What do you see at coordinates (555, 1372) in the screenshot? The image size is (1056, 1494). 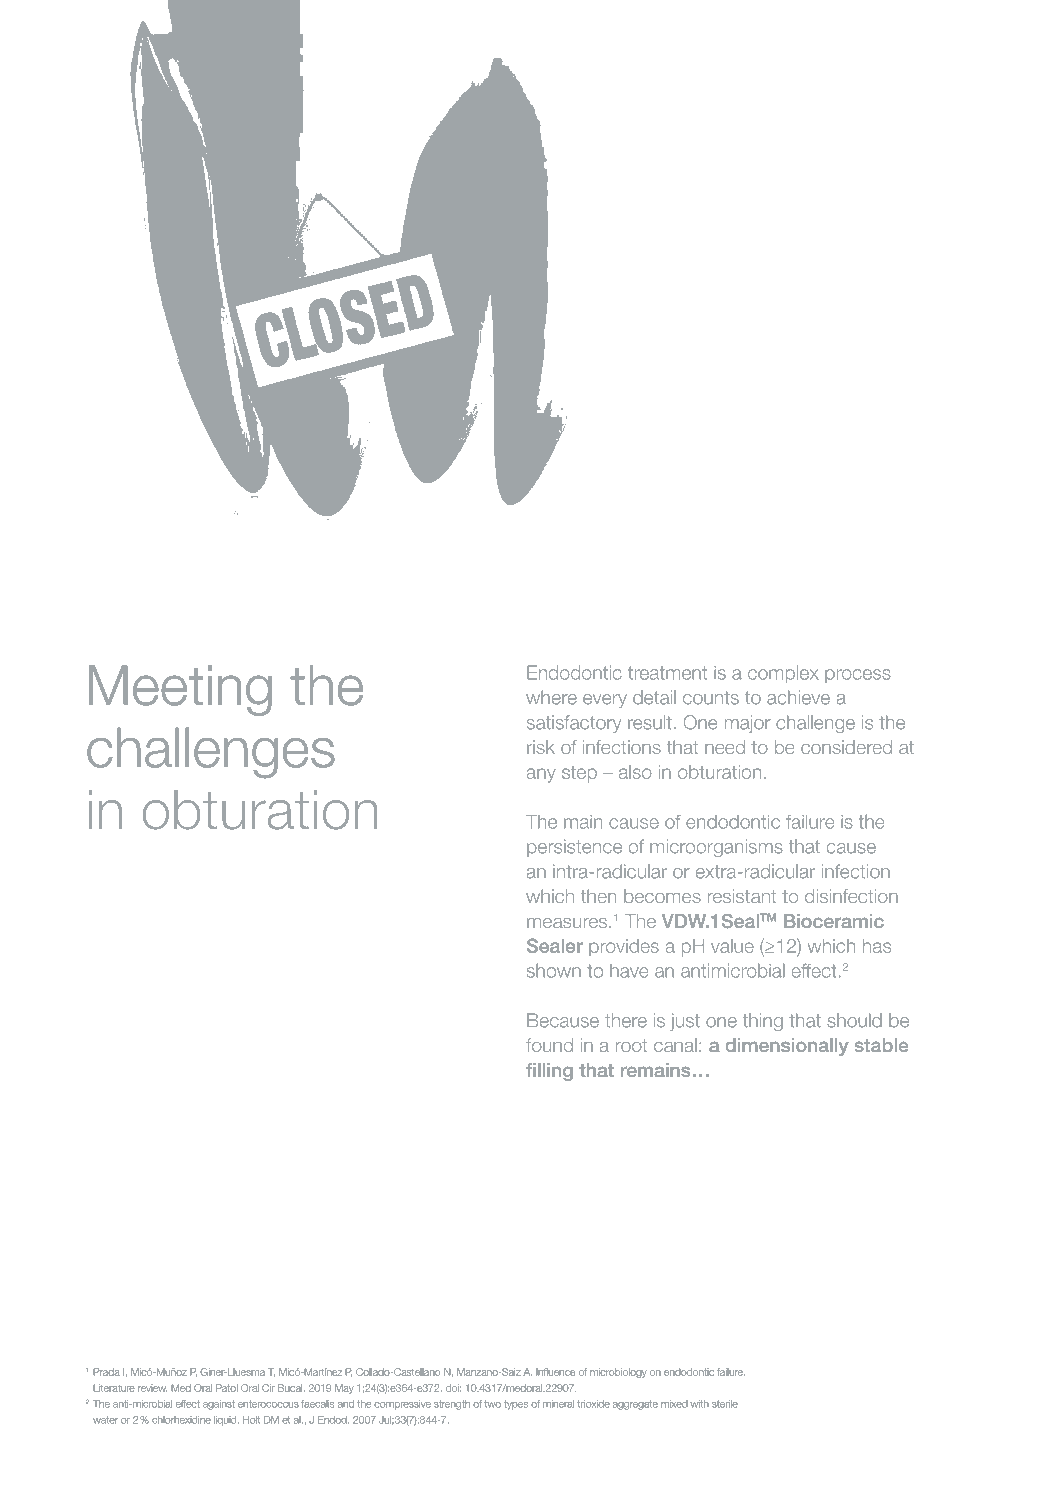 I see `Influence` at bounding box center [555, 1372].
